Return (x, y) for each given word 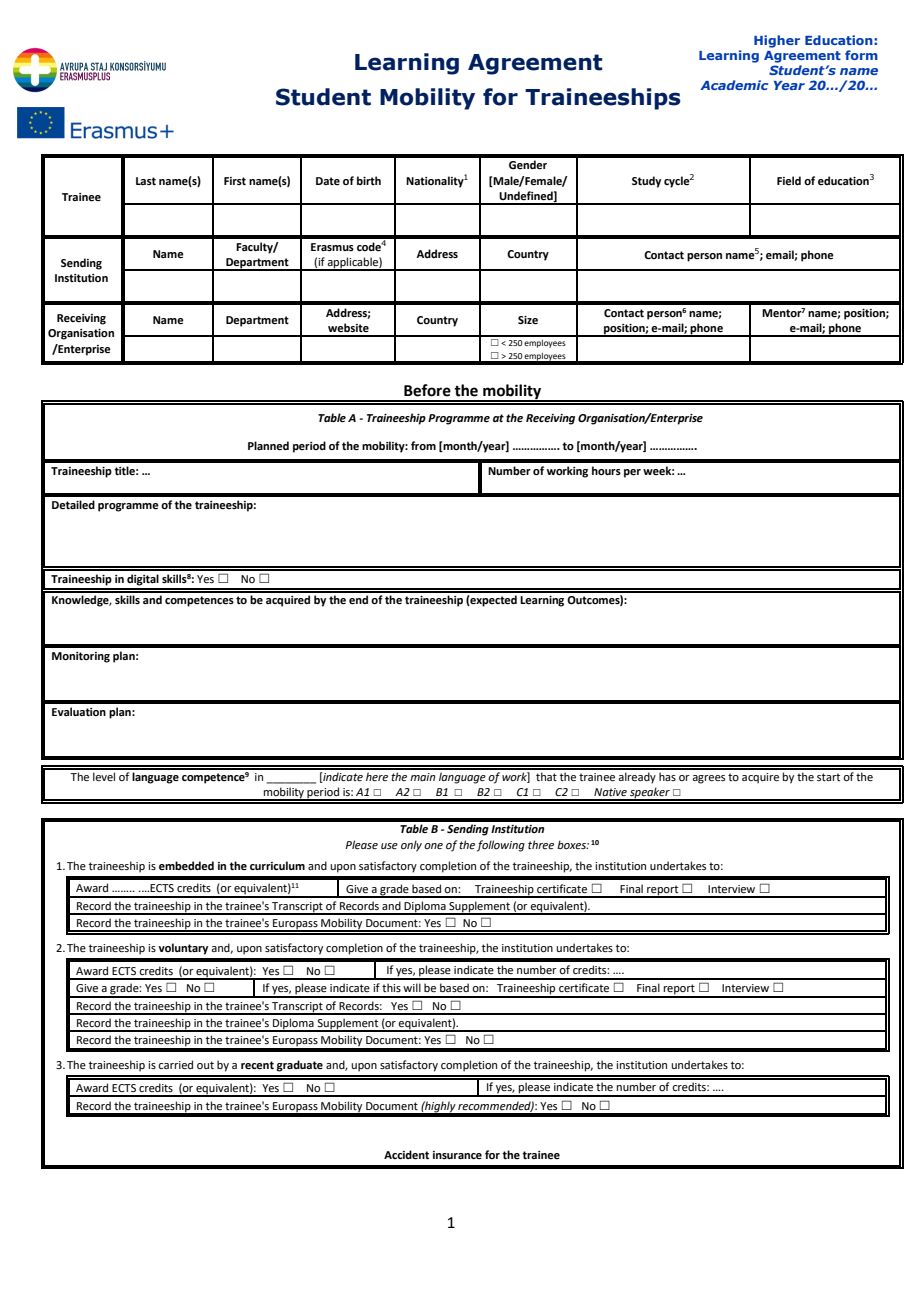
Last (146, 181)
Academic (734, 85)
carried (175, 1064)
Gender (528, 165)
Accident (406, 1154)
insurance (457, 1155)
